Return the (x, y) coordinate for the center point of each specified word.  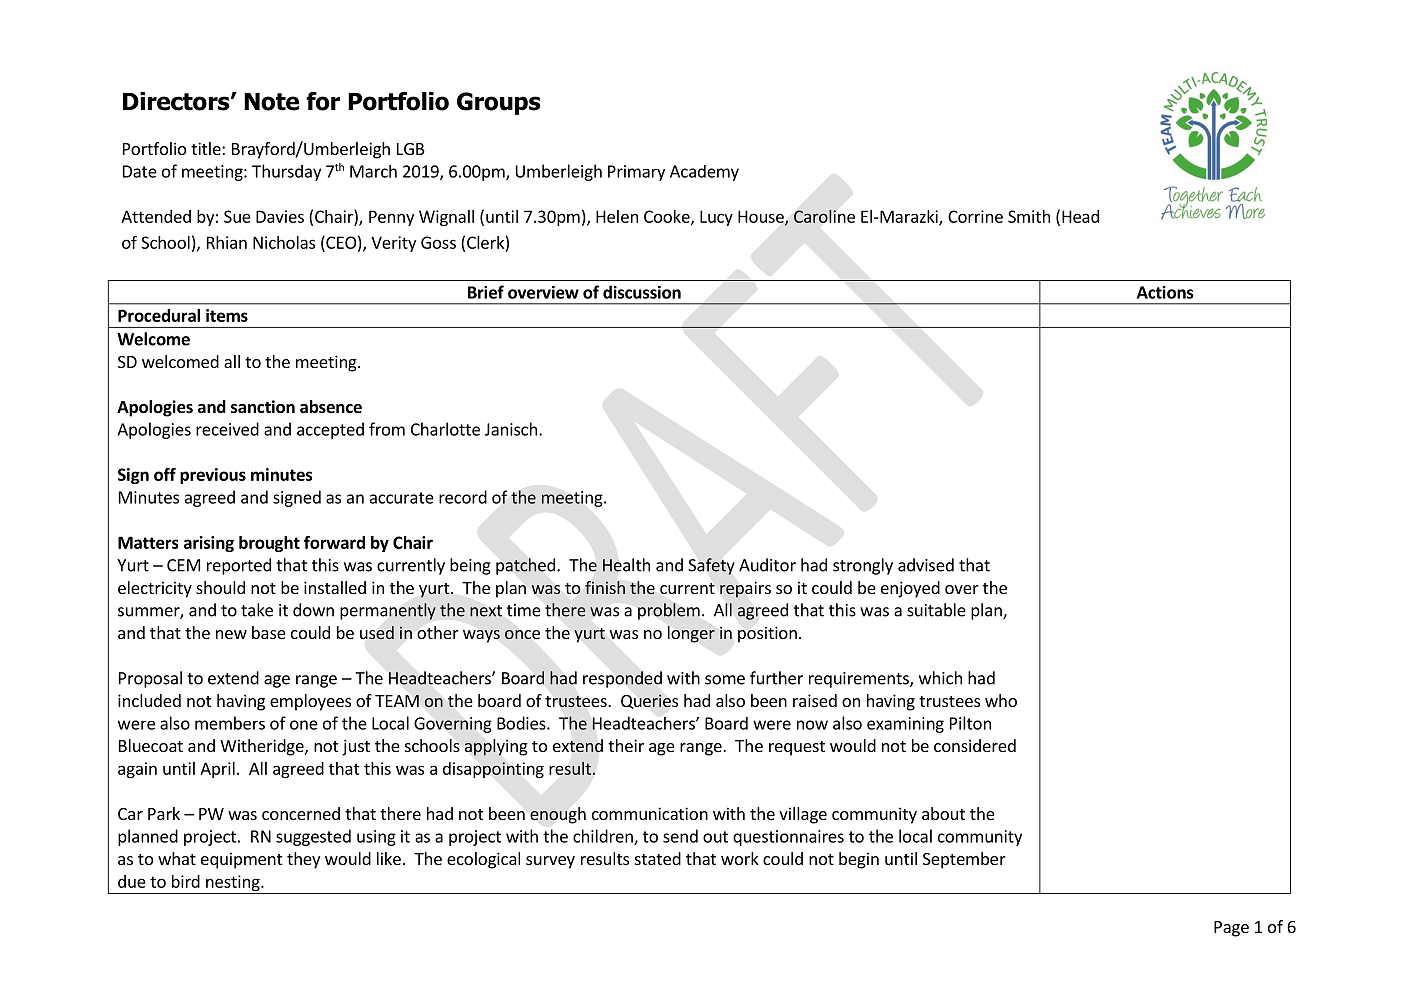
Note (271, 102)
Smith (1029, 216)
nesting (234, 883)
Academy (704, 173)
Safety (711, 566)
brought (269, 544)
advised (926, 565)
